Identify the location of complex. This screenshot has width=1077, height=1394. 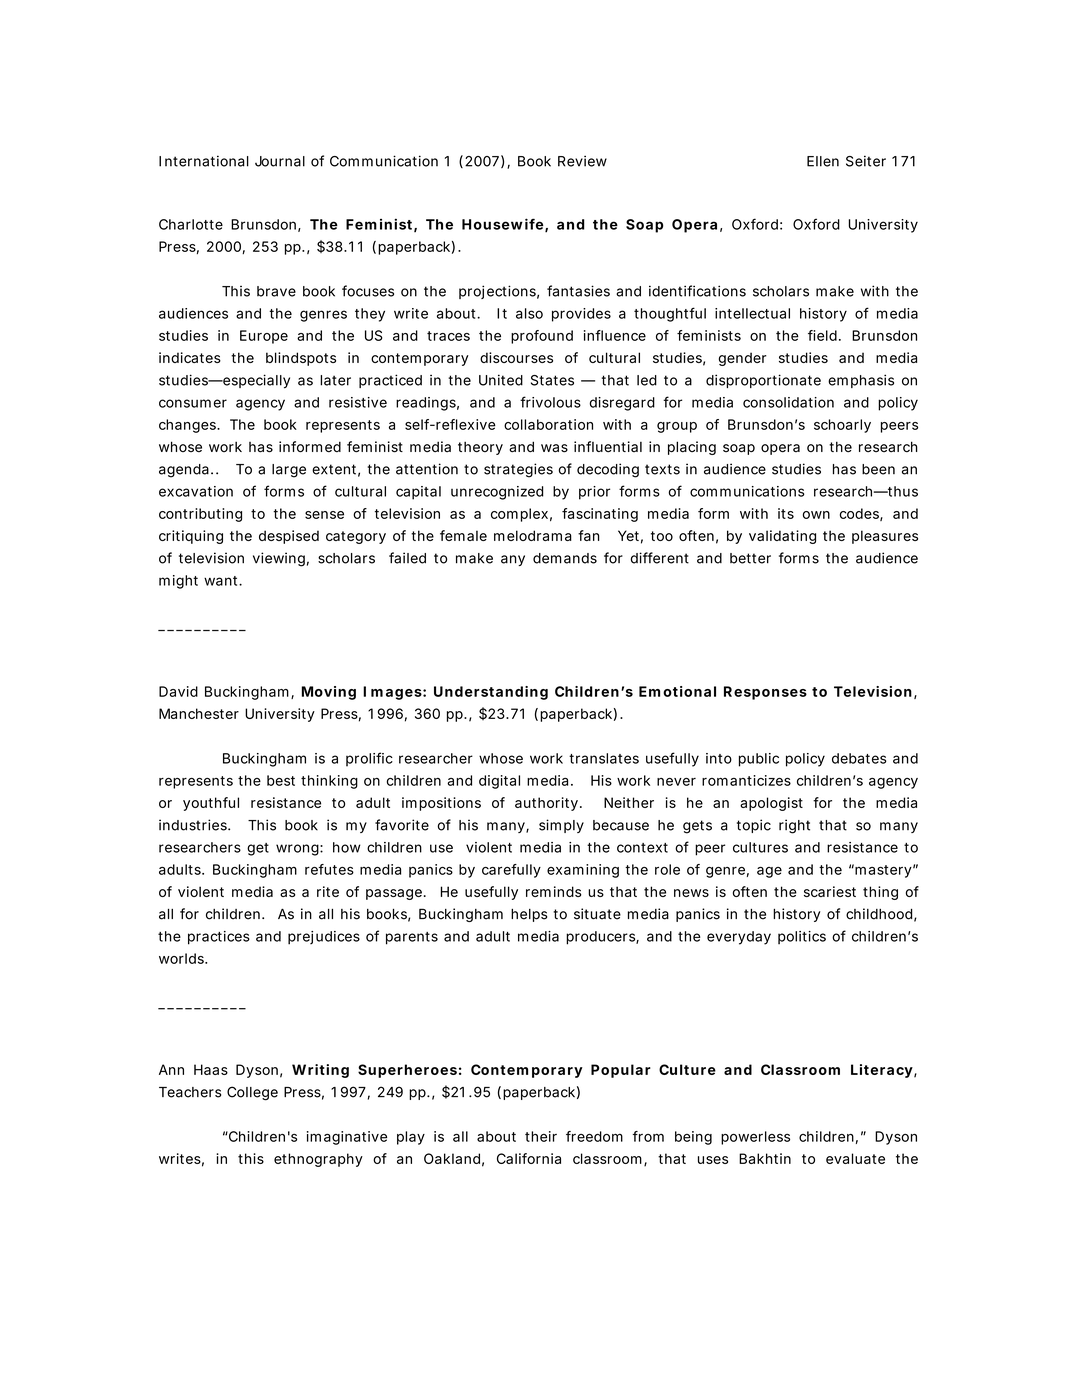
(519, 515).
